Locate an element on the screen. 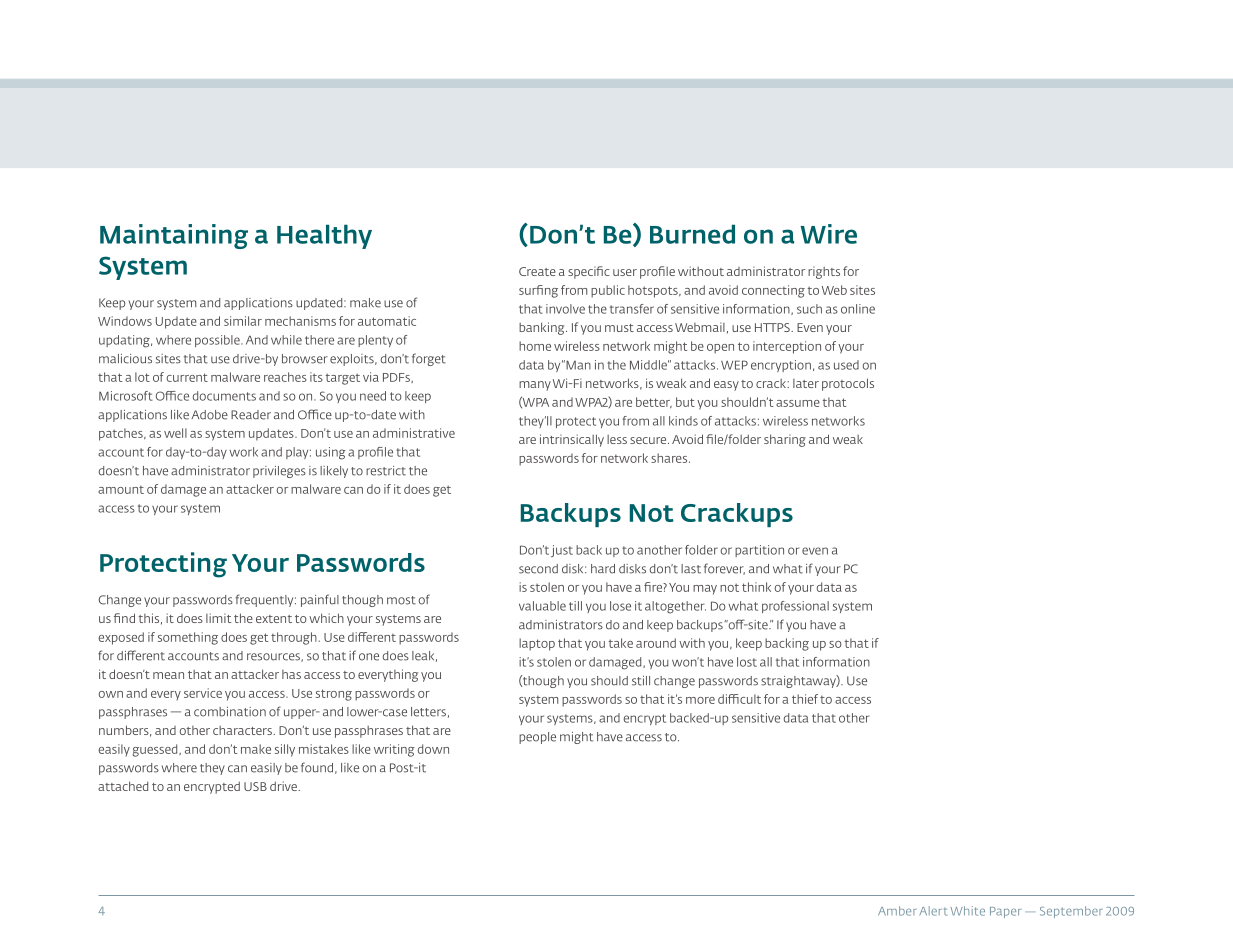 Image resolution: width=1233 pixels, height=952 pixels. laptop is located at coordinates (537, 644).
